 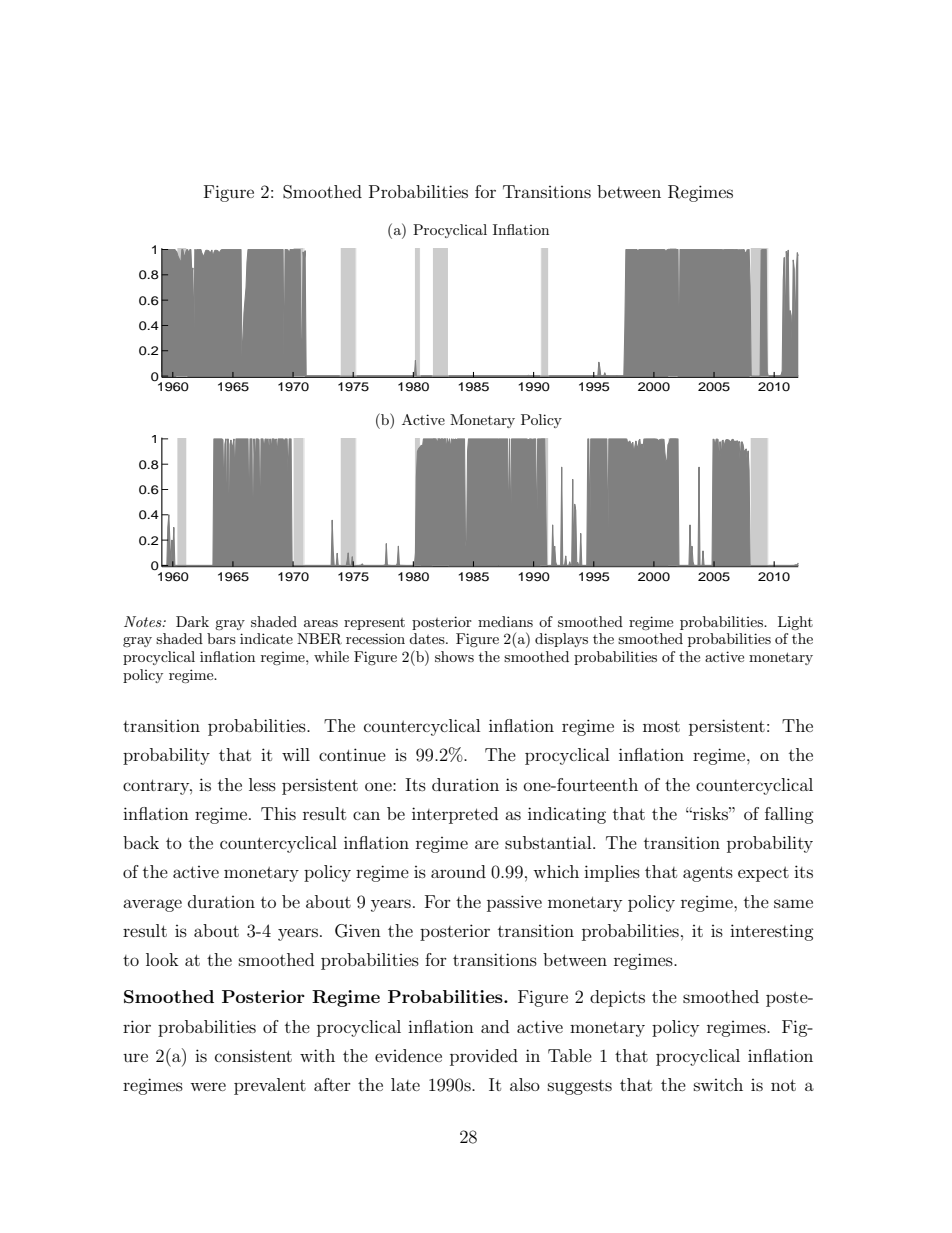 What do you see at coordinates (296, 754) in the screenshot?
I see `will` at bounding box center [296, 754].
